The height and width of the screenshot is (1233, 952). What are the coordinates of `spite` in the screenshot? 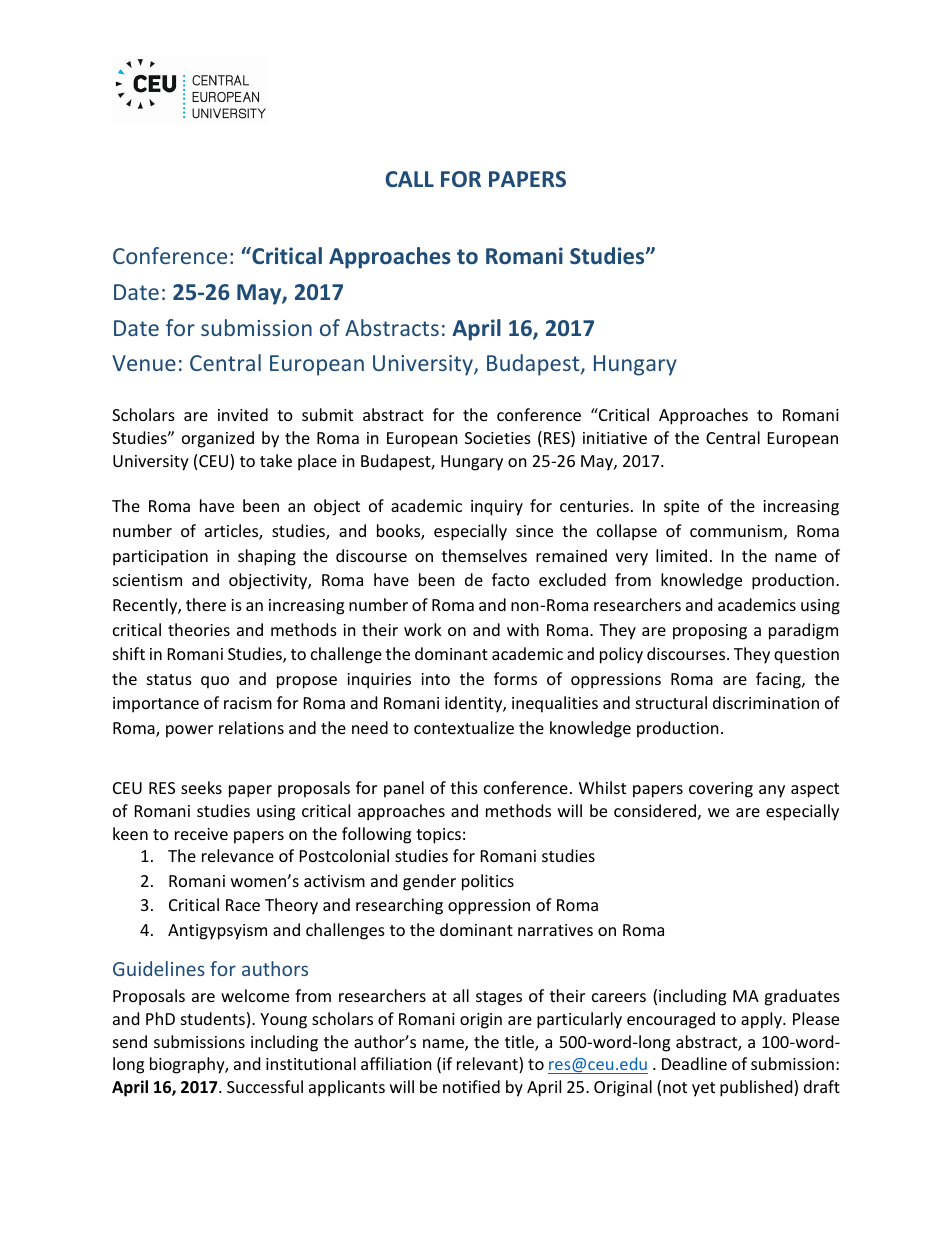 It's located at (681, 508).
